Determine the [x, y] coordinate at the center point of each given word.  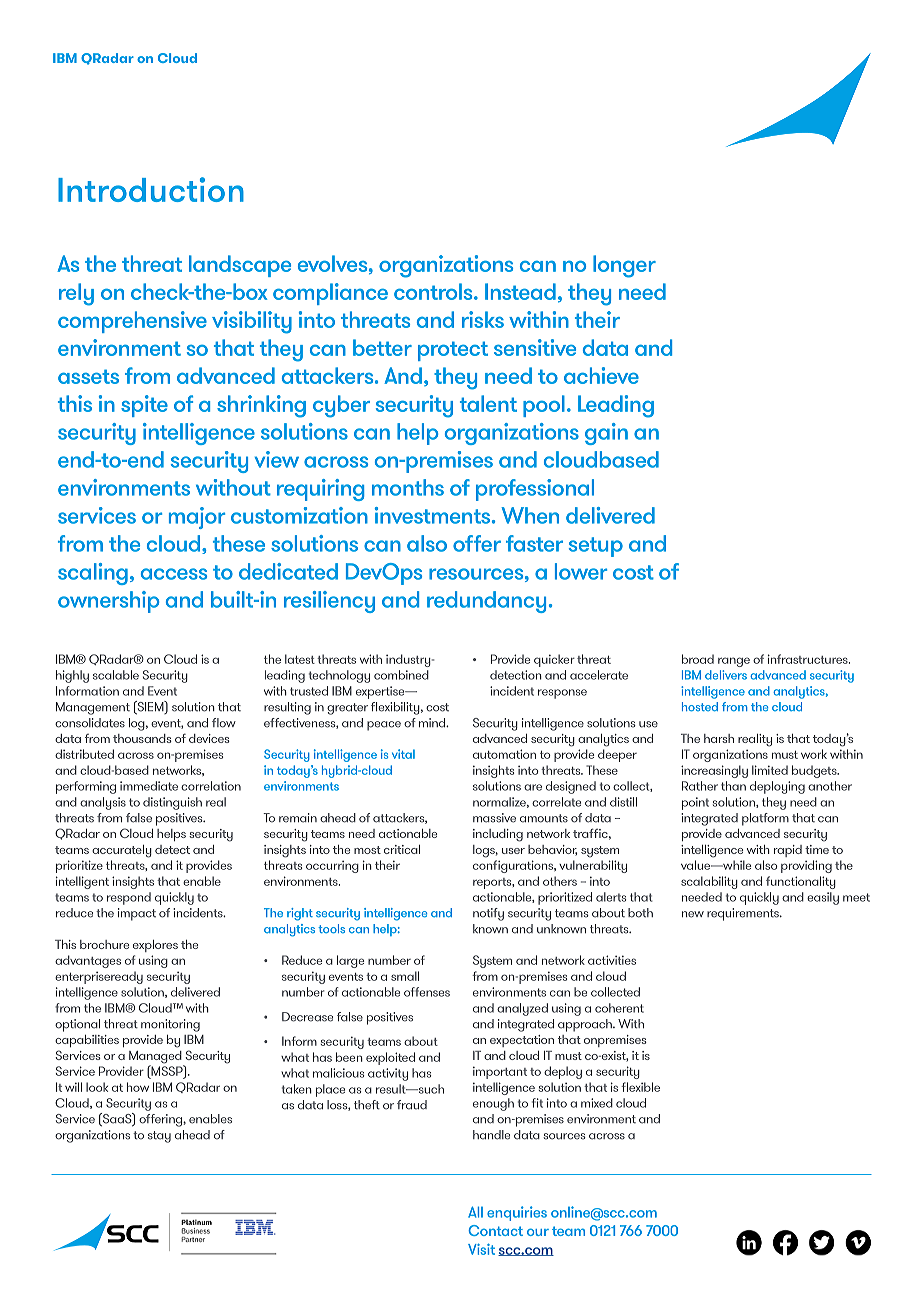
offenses [427, 992]
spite [144, 406]
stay [159, 1137]
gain [606, 434]
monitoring [170, 1025]
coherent [619, 1008]
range [734, 662]
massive [494, 818]
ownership [108, 602]
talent [488, 403]
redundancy [486, 602]
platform [765, 819]
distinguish [172, 803]
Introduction [151, 189]
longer [624, 266]
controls [434, 291]
